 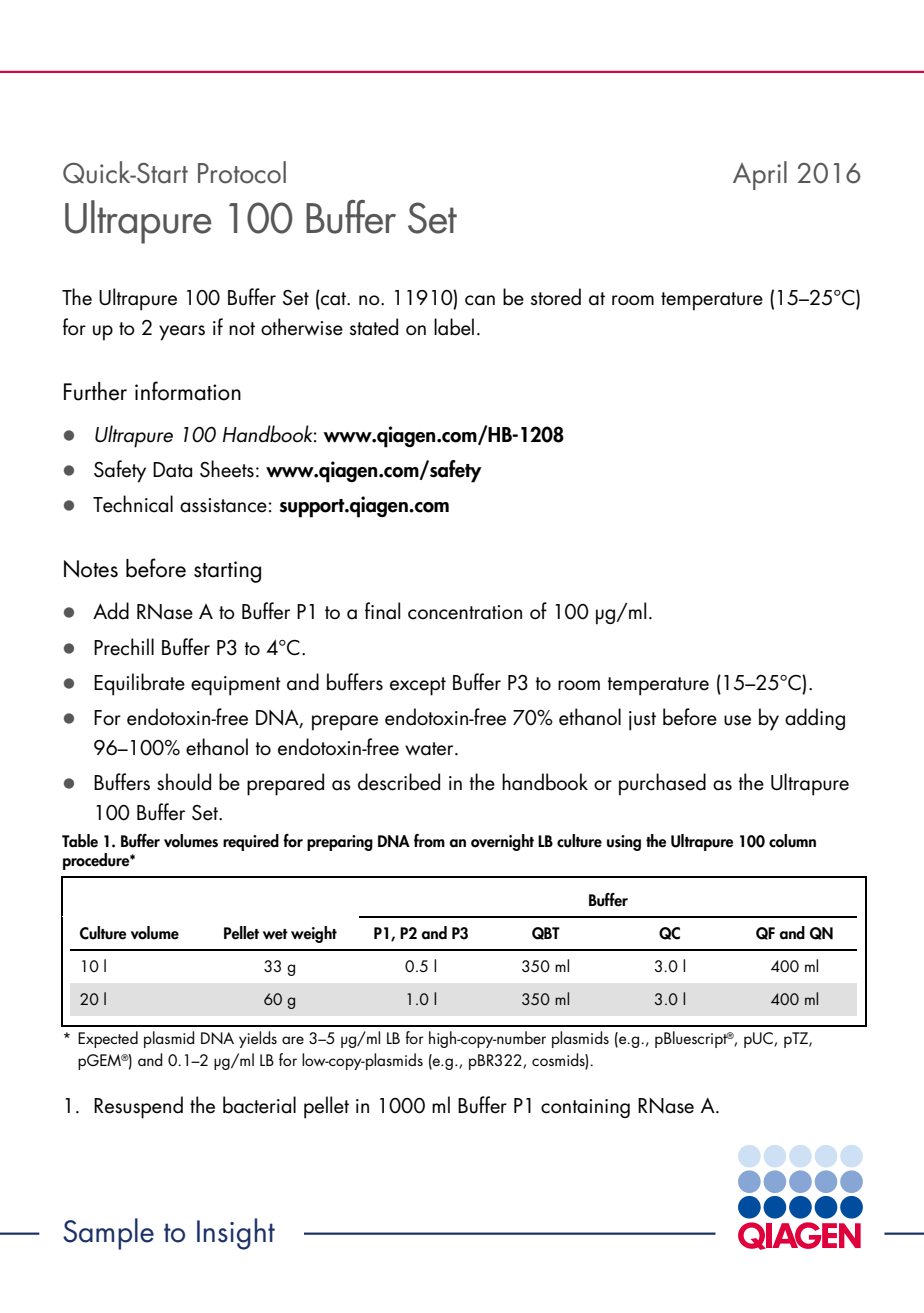 What do you see at coordinates (480, 300) in the screenshot?
I see `can` at bounding box center [480, 300].
